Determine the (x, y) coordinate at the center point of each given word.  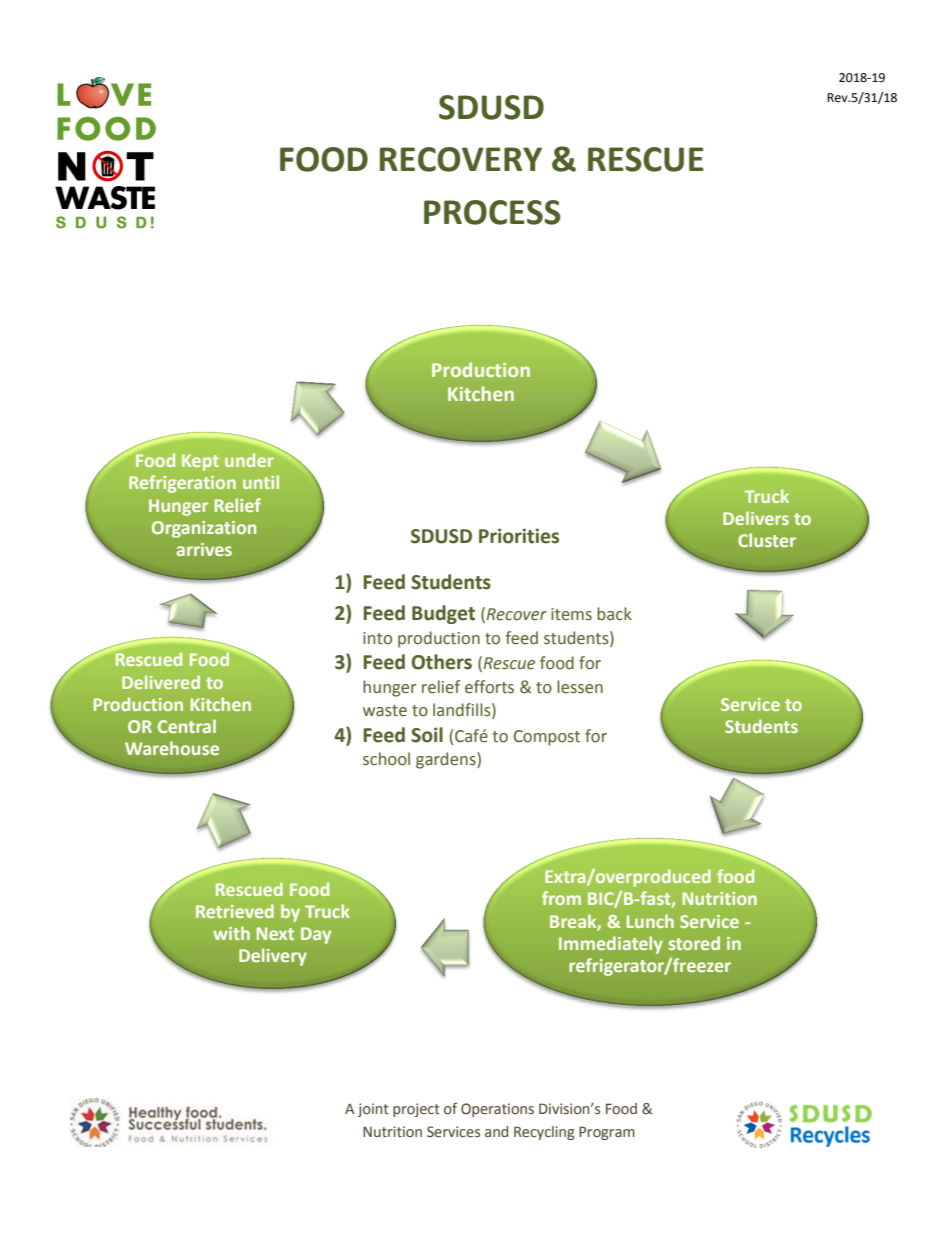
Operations (497, 1110)
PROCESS (492, 212)
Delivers (756, 518)
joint (373, 1110)
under (249, 460)
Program (607, 1133)
